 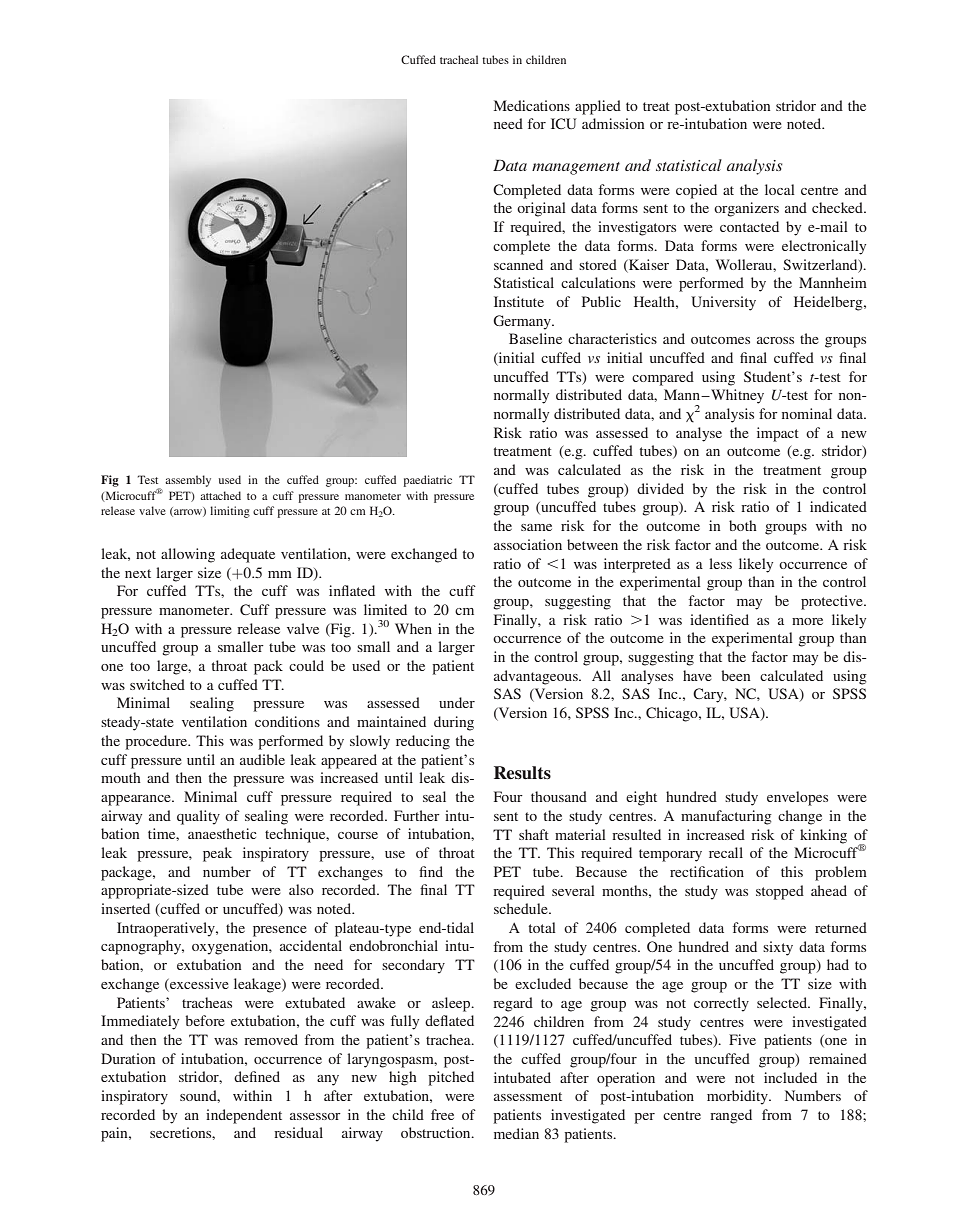 What do you see at coordinates (778, 434) in the document?
I see `impact` at bounding box center [778, 434].
